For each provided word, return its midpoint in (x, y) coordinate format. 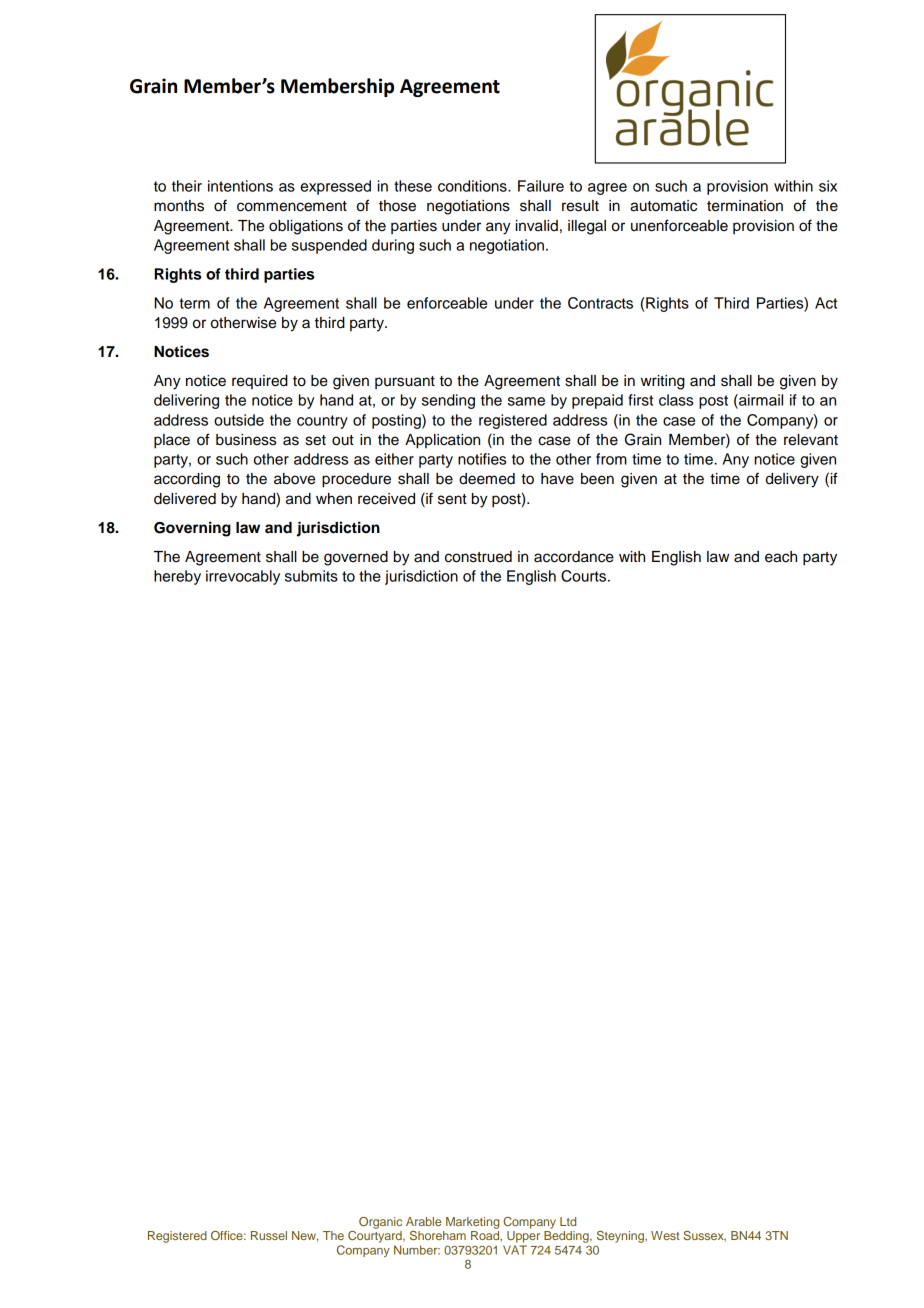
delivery (792, 480)
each (781, 557)
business (246, 440)
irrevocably (243, 577)
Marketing (472, 1223)
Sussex (704, 1236)
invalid (537, 226)
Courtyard (376, 1235)
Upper (523, 1237)
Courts (585, 576)
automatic (663, 206)
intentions (240, 186)
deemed (487, 479)
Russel (269, 1235)
